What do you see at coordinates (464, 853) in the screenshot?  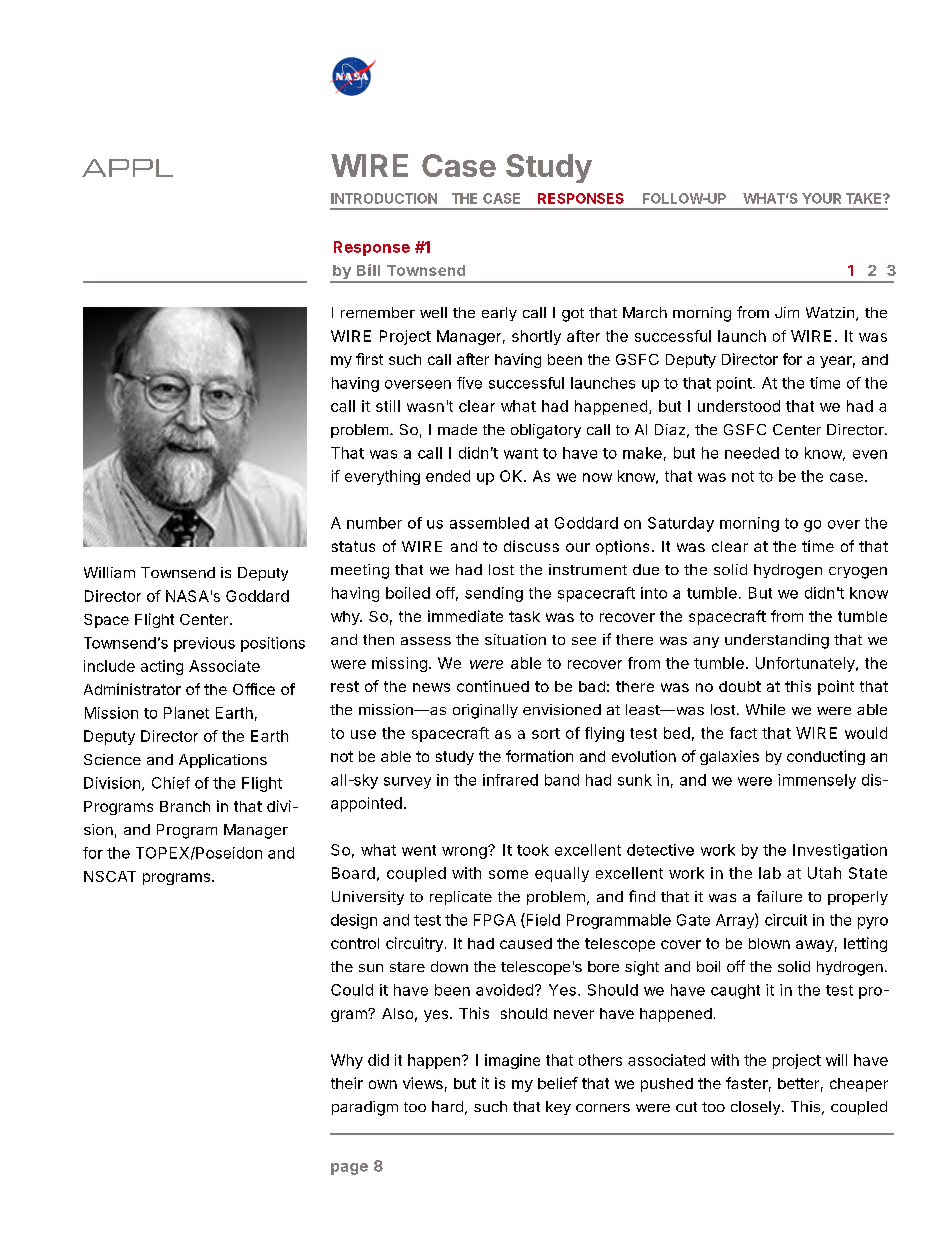 I see `wrong` at bounding box center [464, 853].
